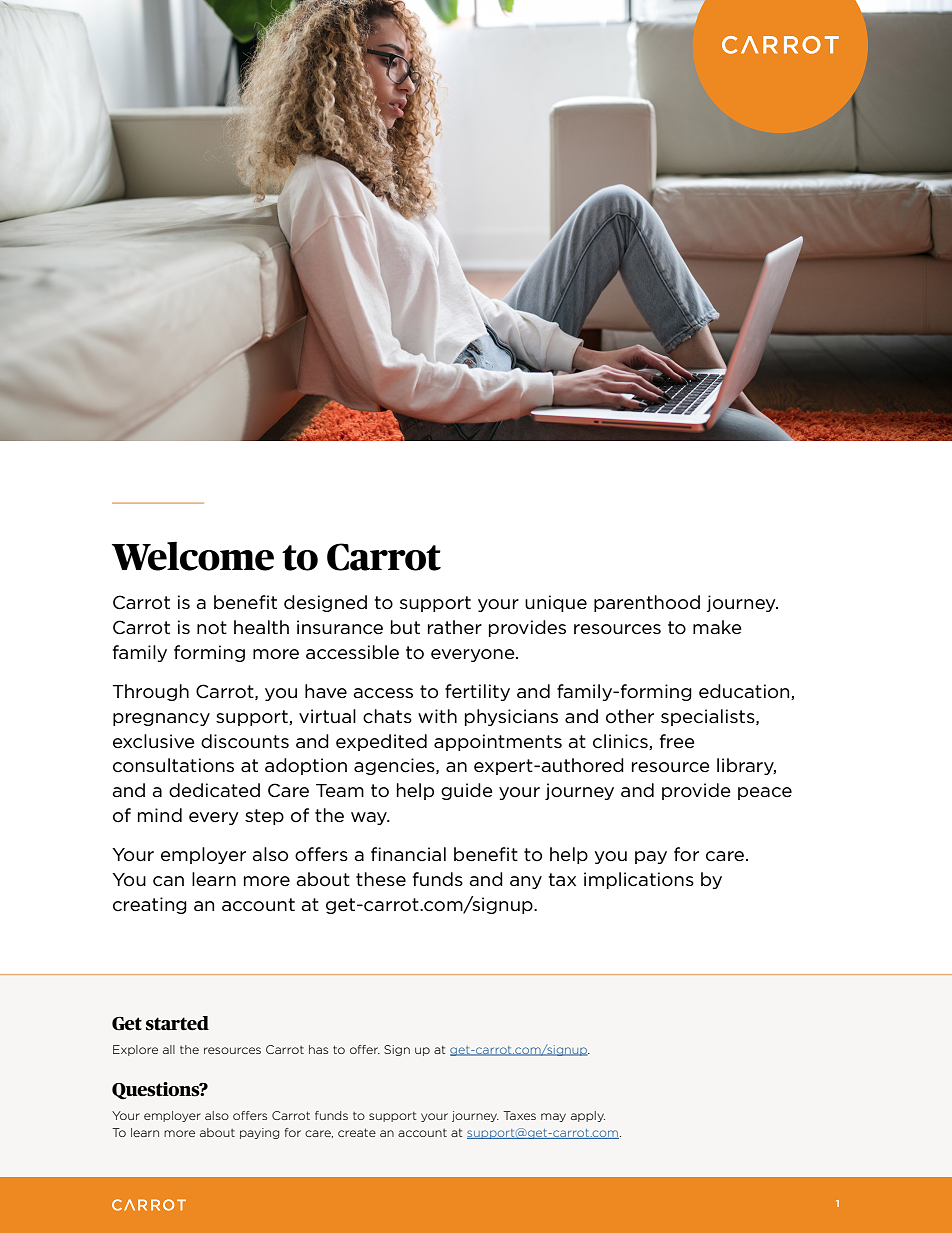  What do you see at coordinates (526, 882) in the image?
I see `any` at bounding box center [526, 882].
